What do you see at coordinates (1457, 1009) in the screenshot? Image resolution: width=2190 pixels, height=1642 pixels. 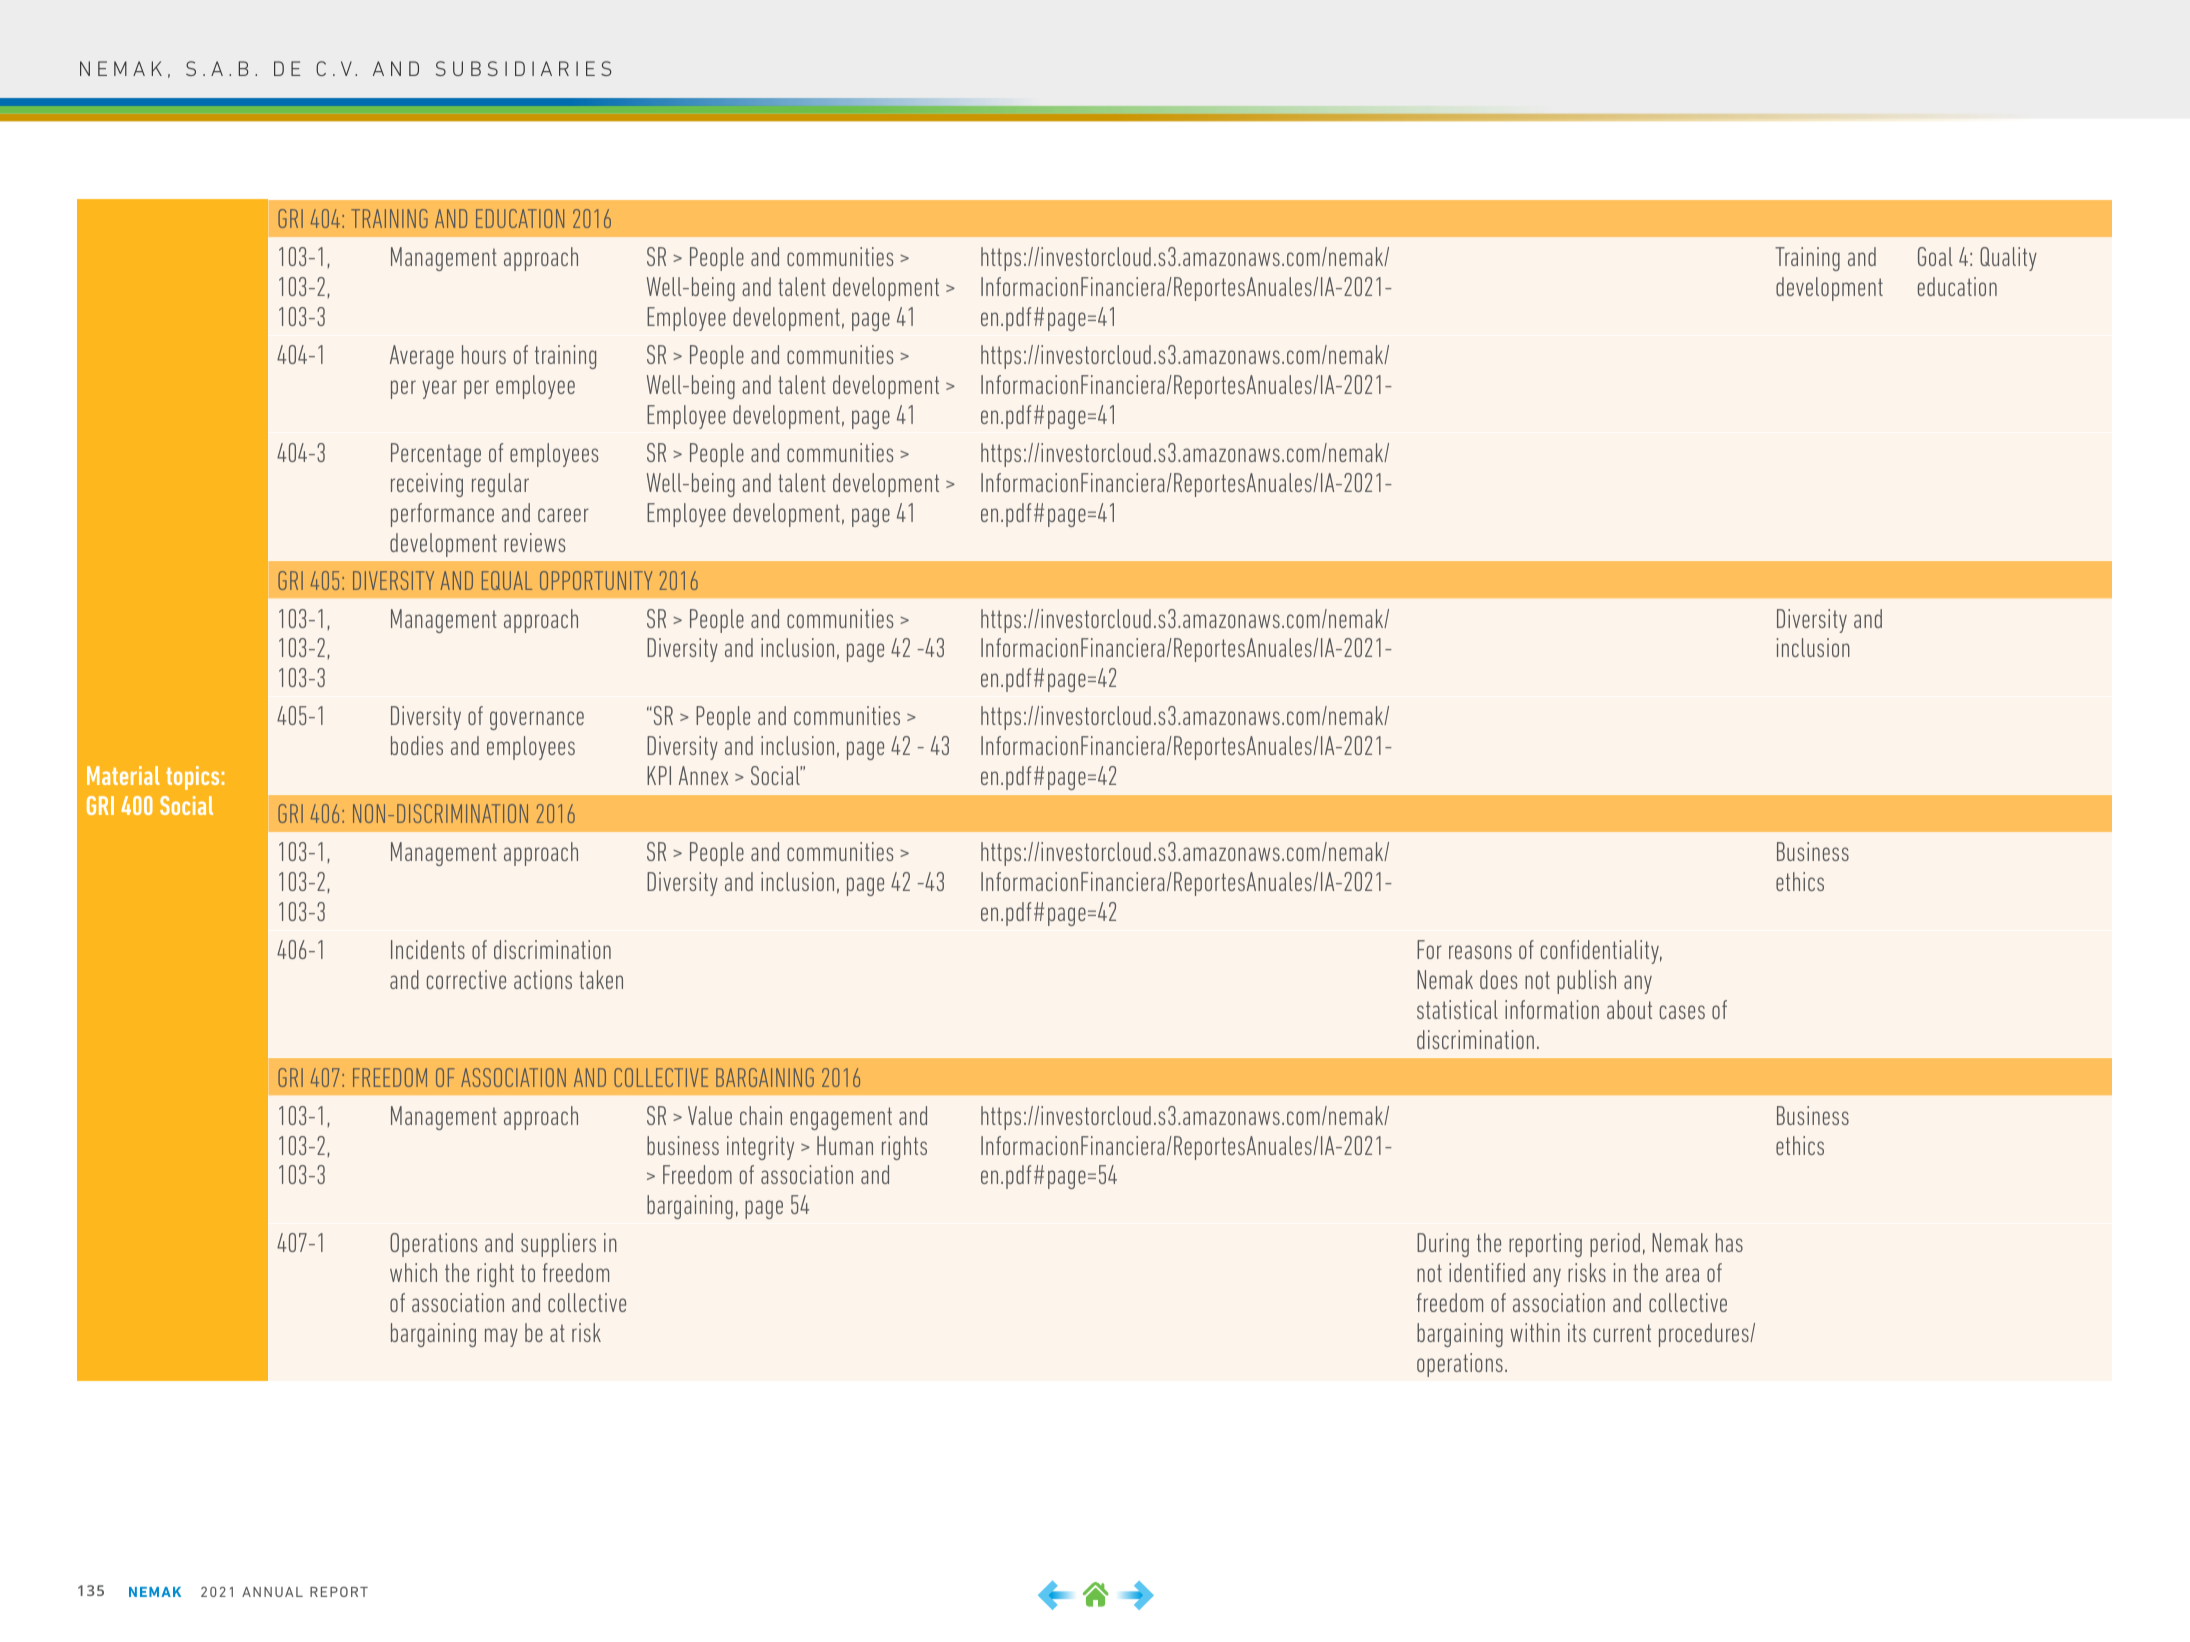 I see `statistical` at bounding box center [1457, 1009].
